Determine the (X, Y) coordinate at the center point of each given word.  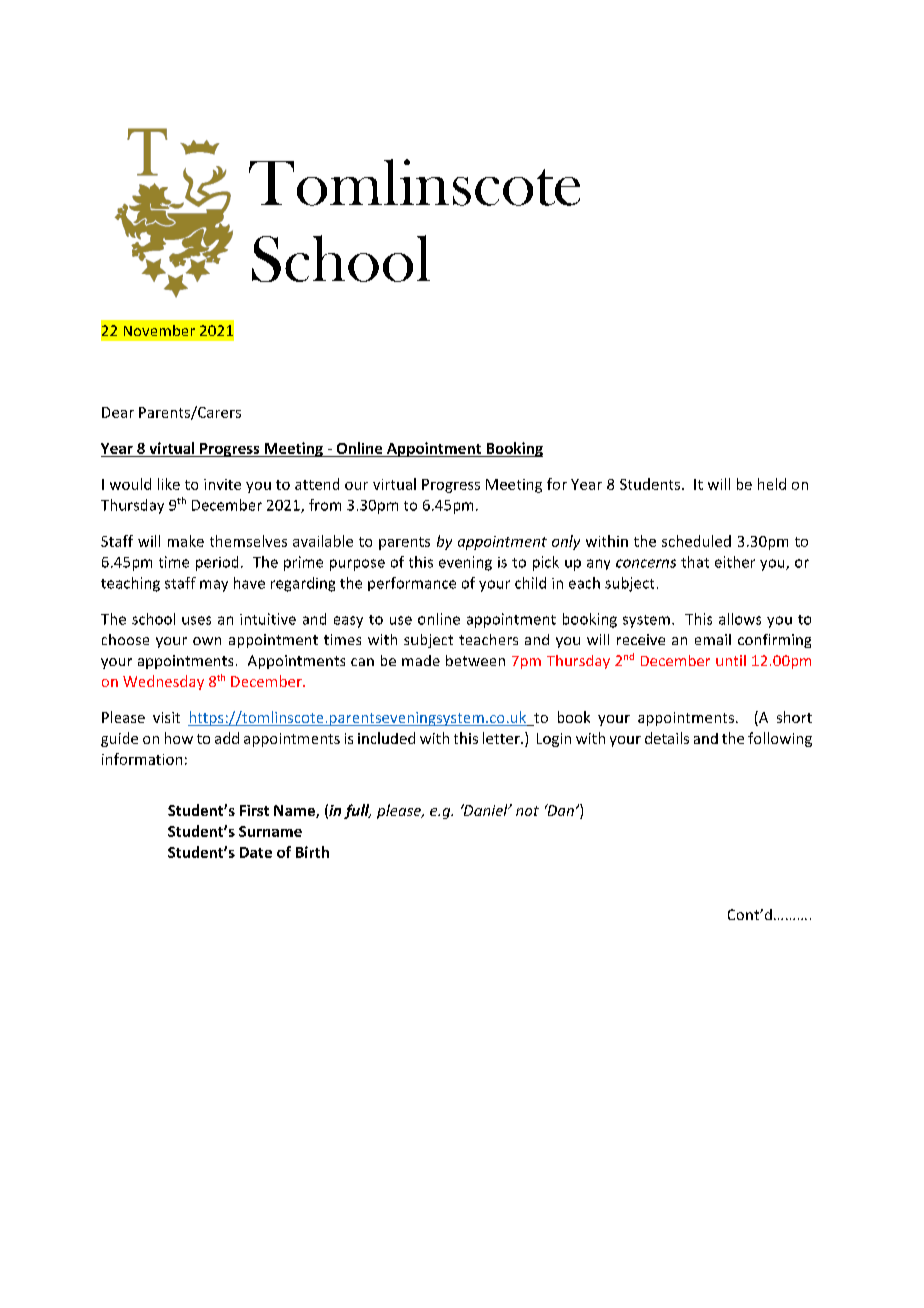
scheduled (696, 541)
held (772, 484)
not (527, 811)
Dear (118, 412)
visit (166, 717)
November (159, 330)
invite (222, 484)
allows (740, 619)
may (214, 586)
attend (317, 484)
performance (412, 584)
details (667, 738)
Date (256, 852)
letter (502, 738)
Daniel (485, 810)
